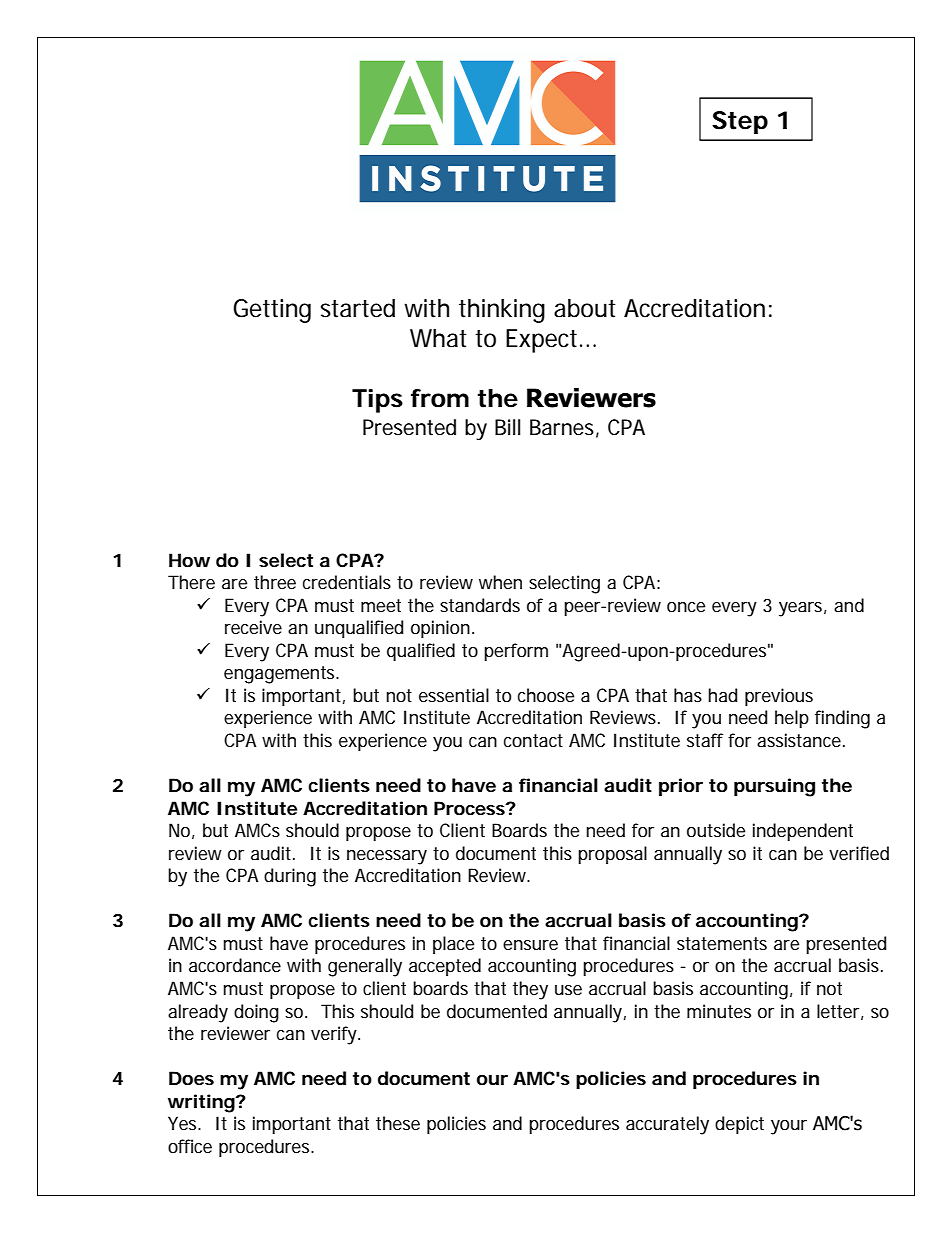  What do you see at coordinates (740, 122) in the image?
I see `Step` at bounding box center [740, 122].
